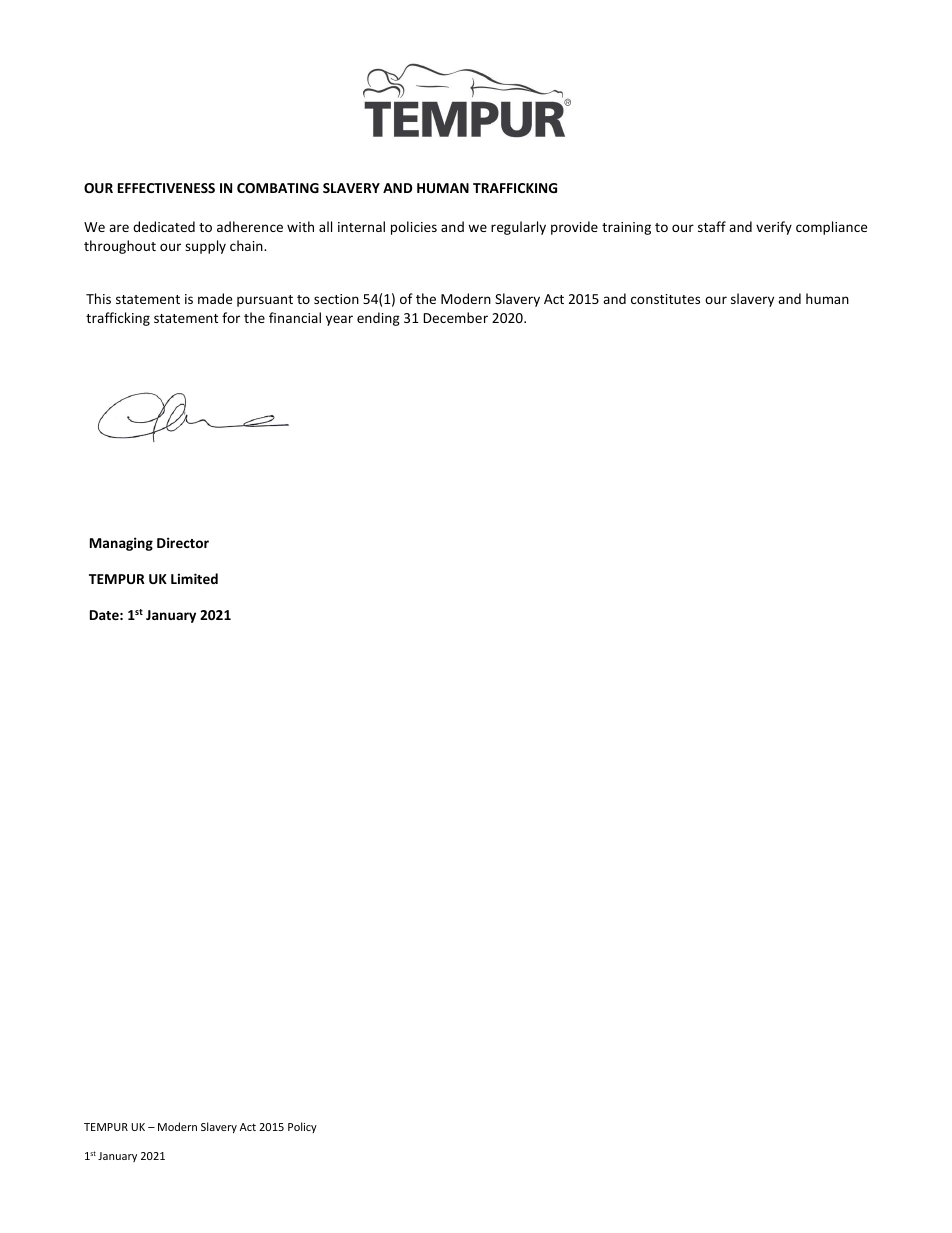 This document has height=1233, width=952. I want to click on Managing, so click(121, 544).
